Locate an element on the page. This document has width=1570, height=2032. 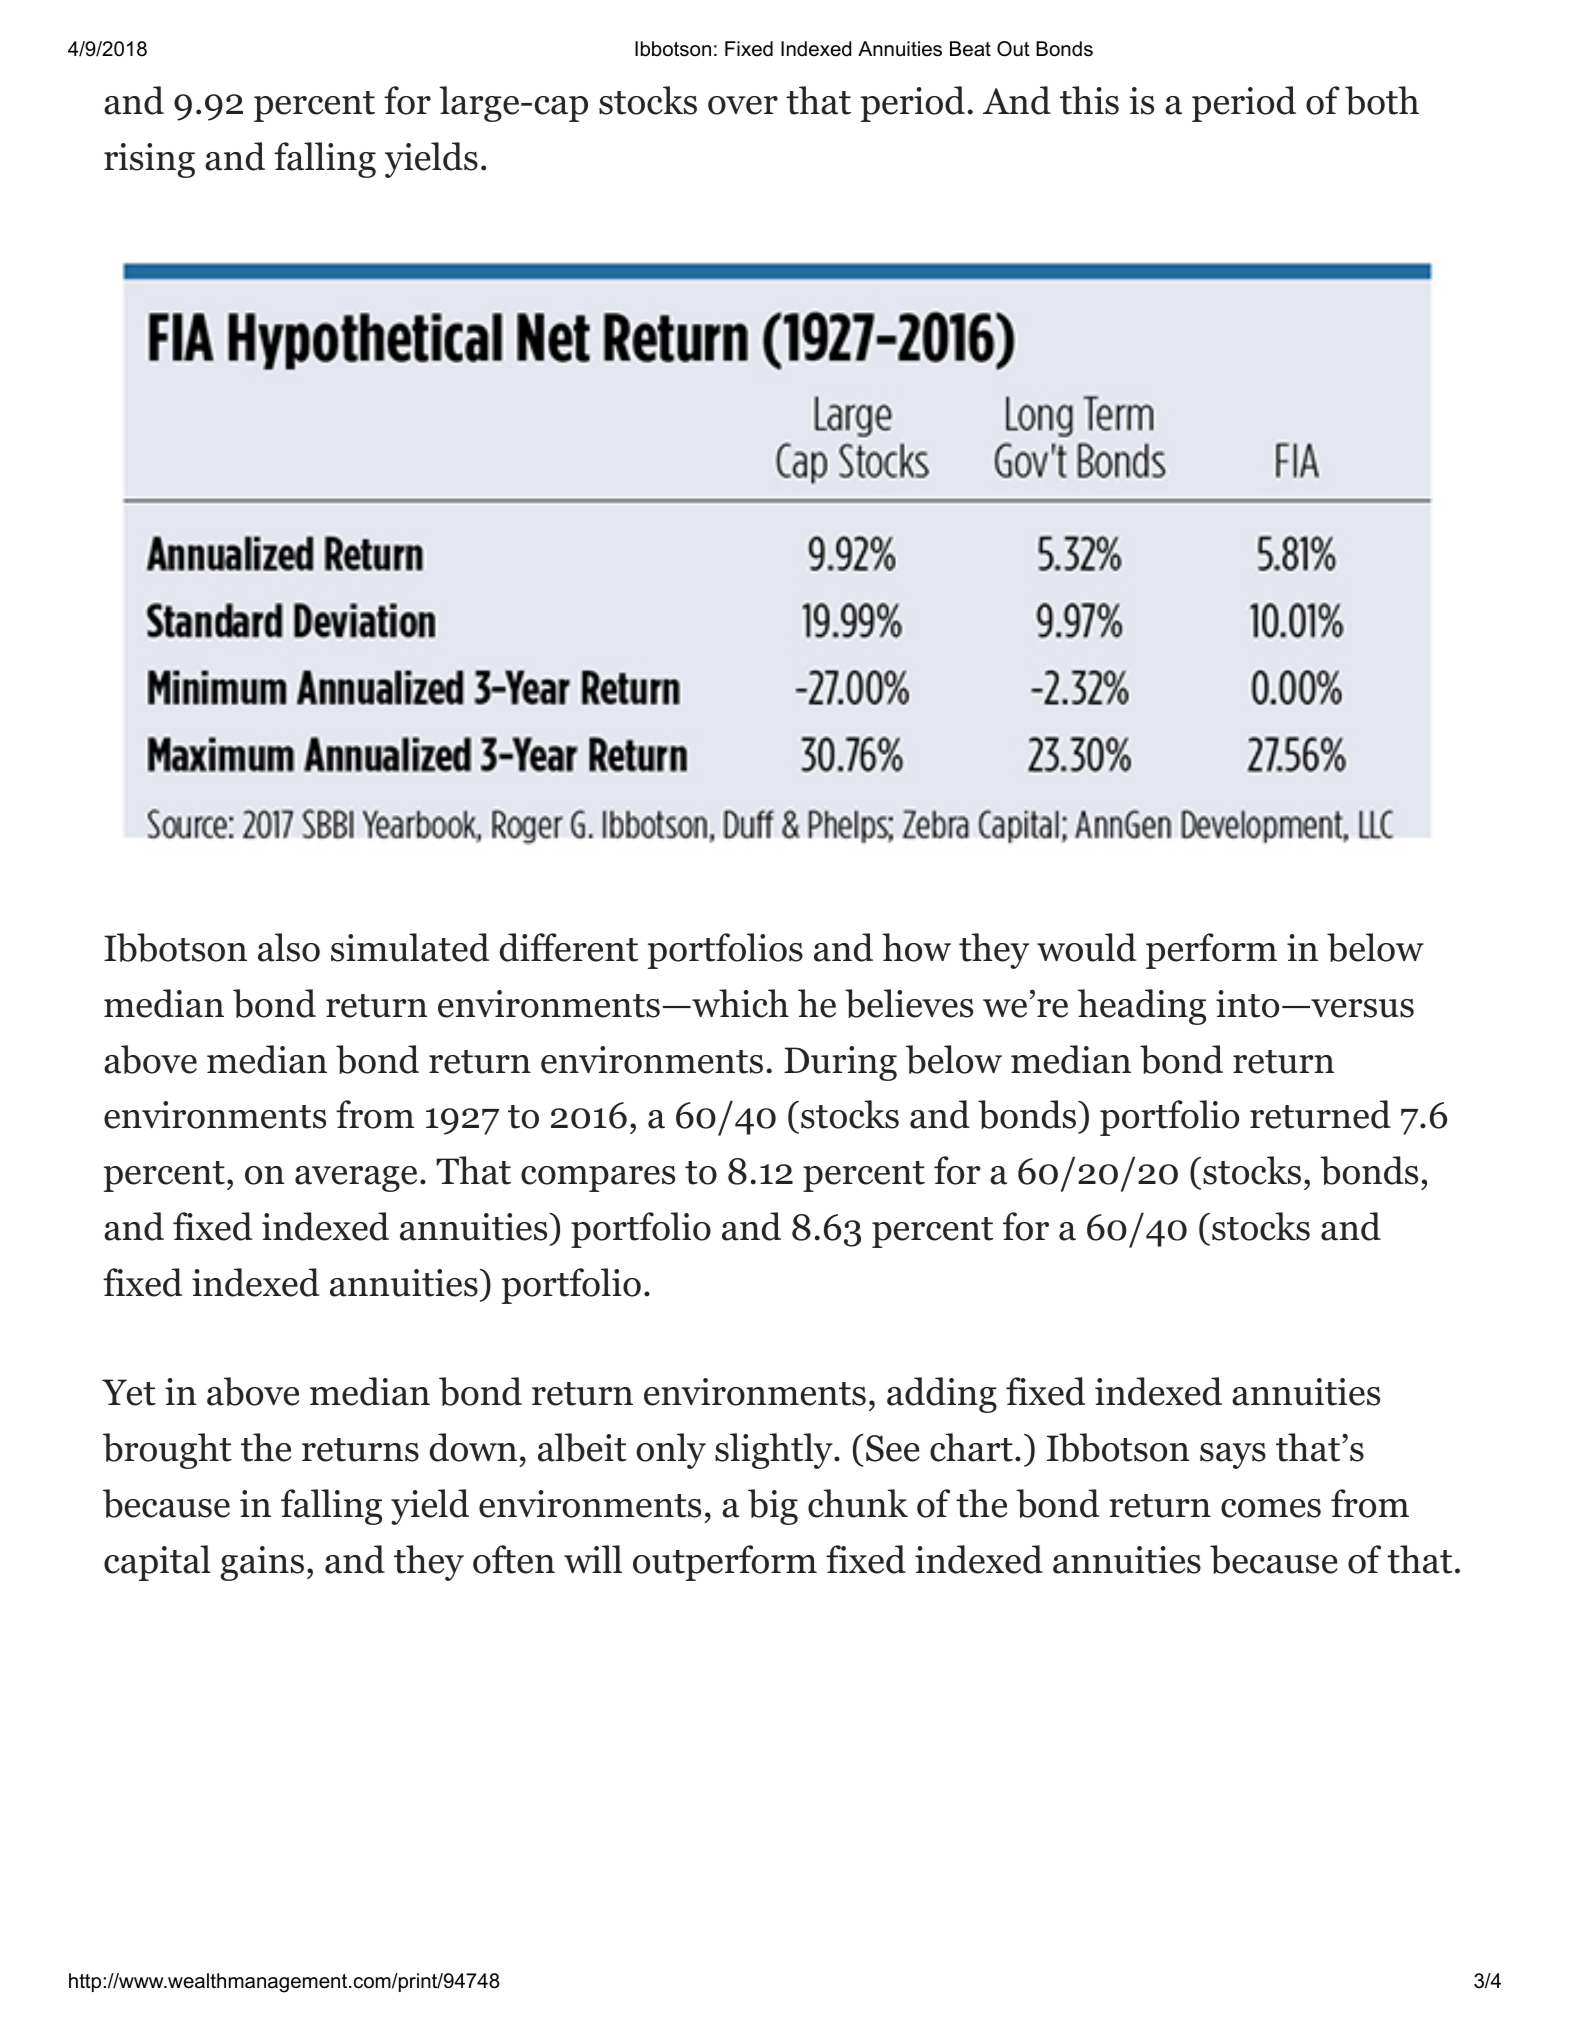
Beat is located at coordinates (970, 49).
